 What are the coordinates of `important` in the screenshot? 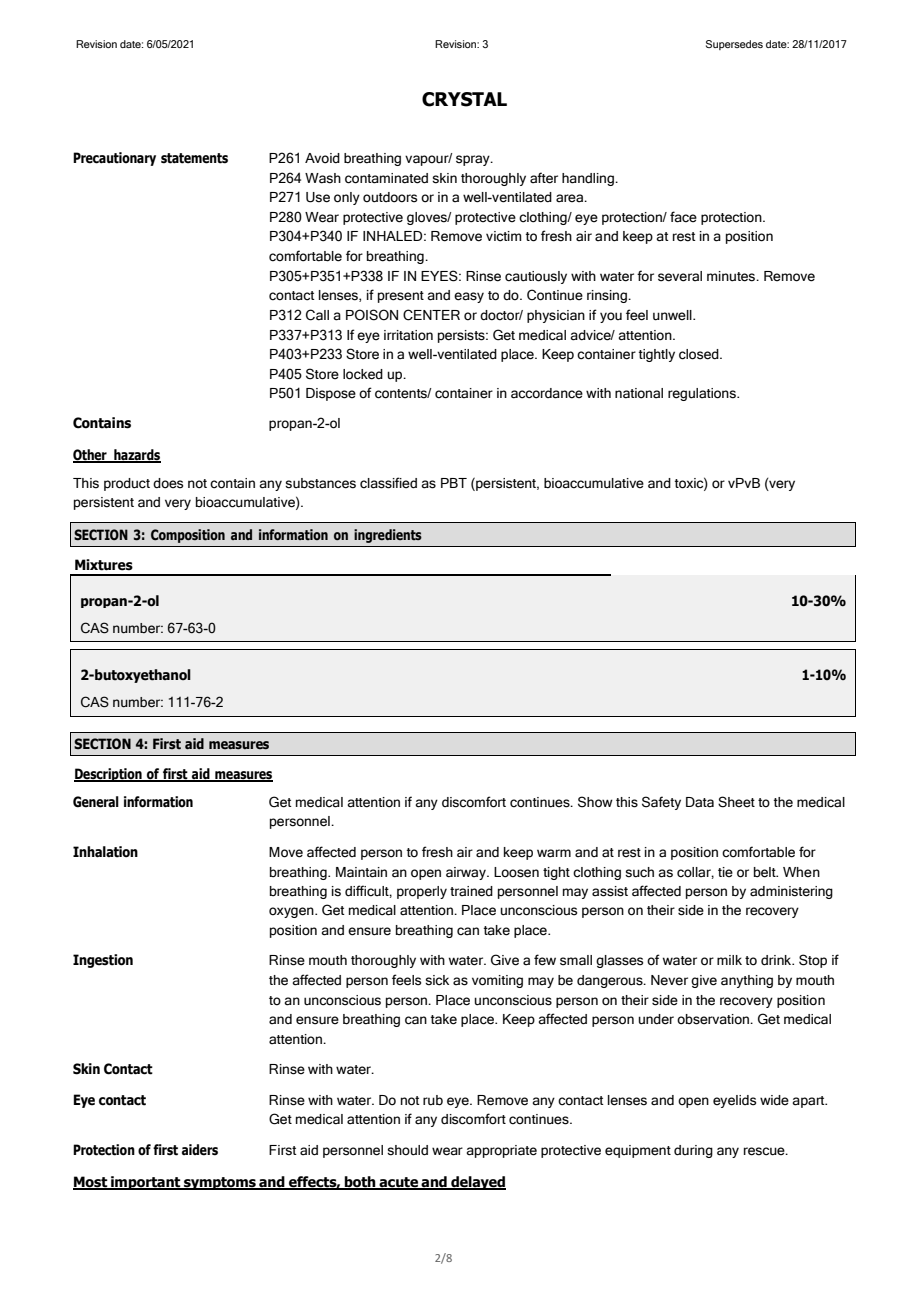 It's located at (146, 1183).
